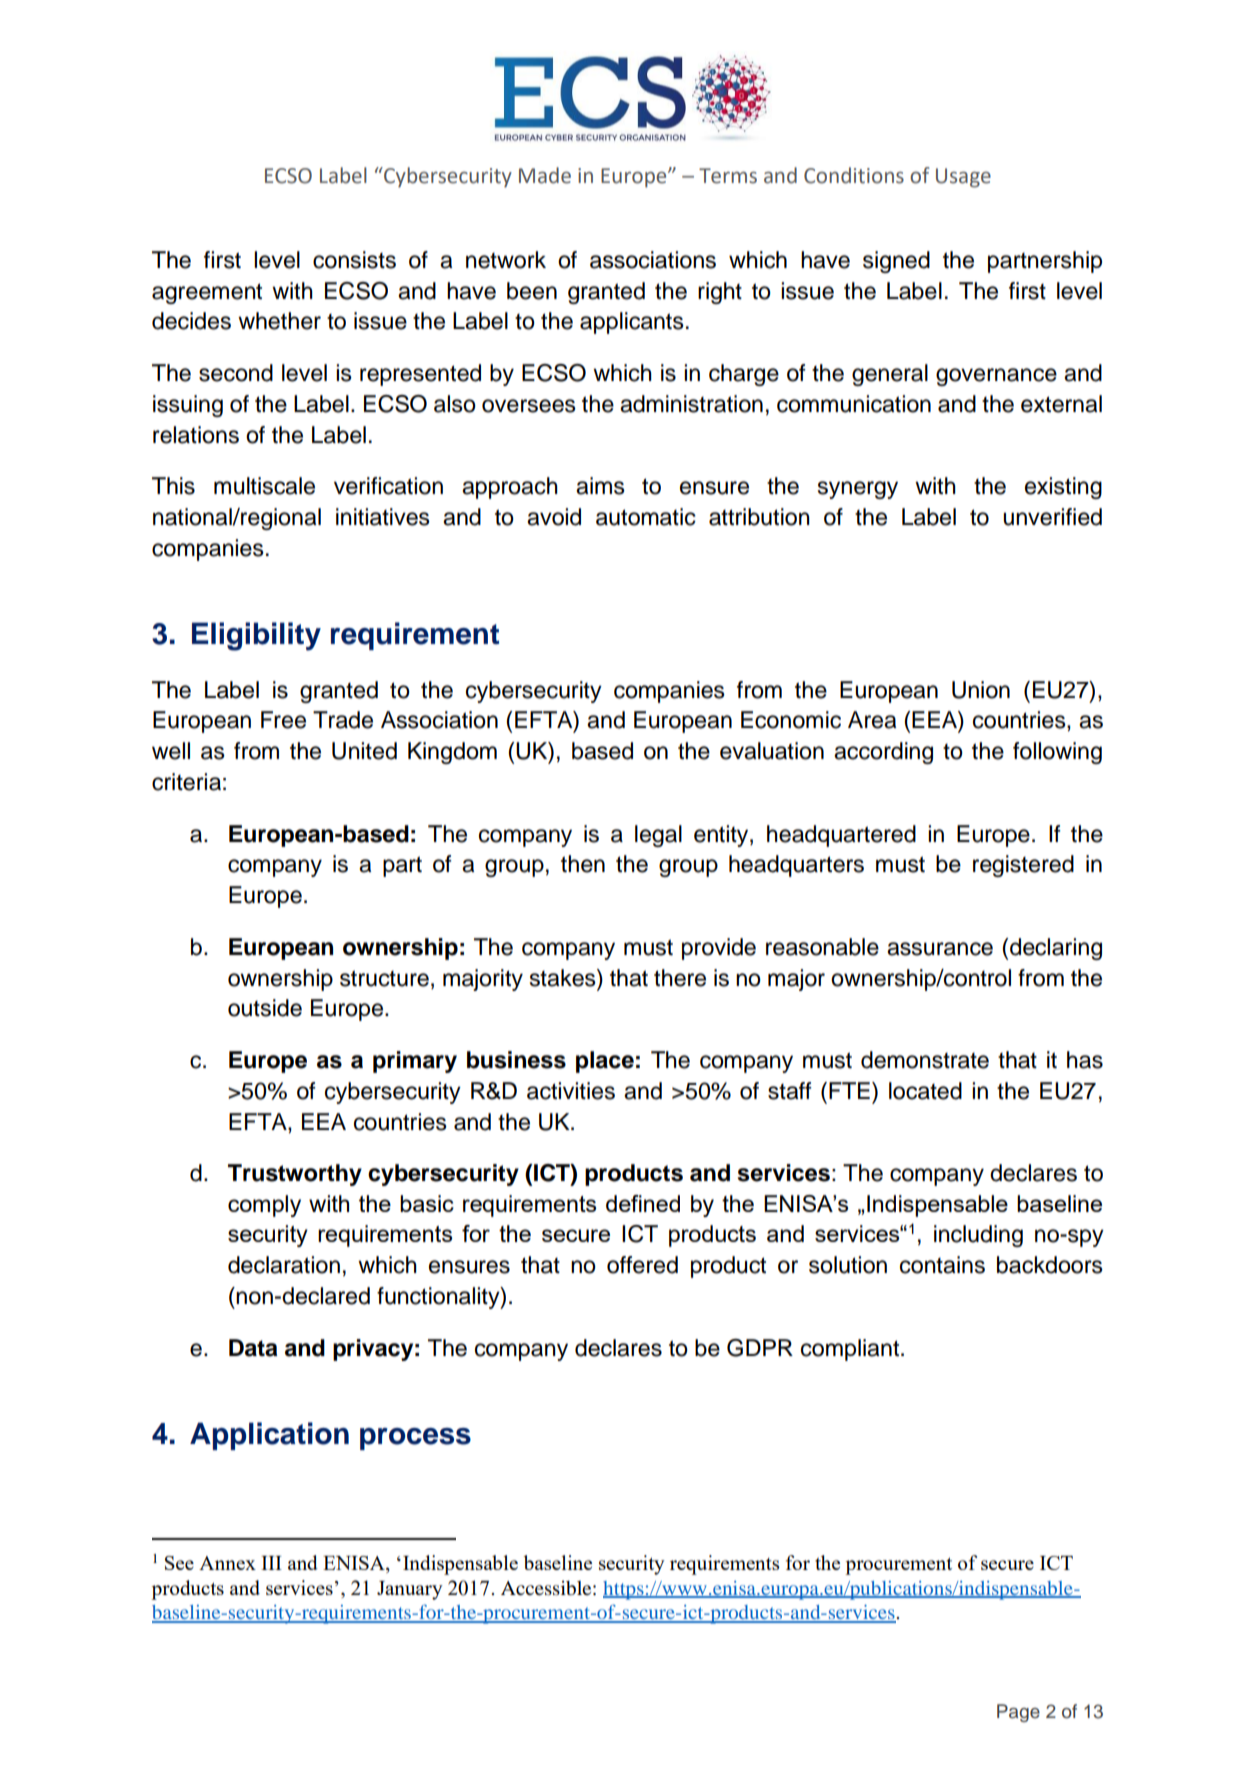 This screenshot has width=1255, height=1775. Describe the element at coordinates (545, 175) in the screenshot. I see `Made` at that location.
